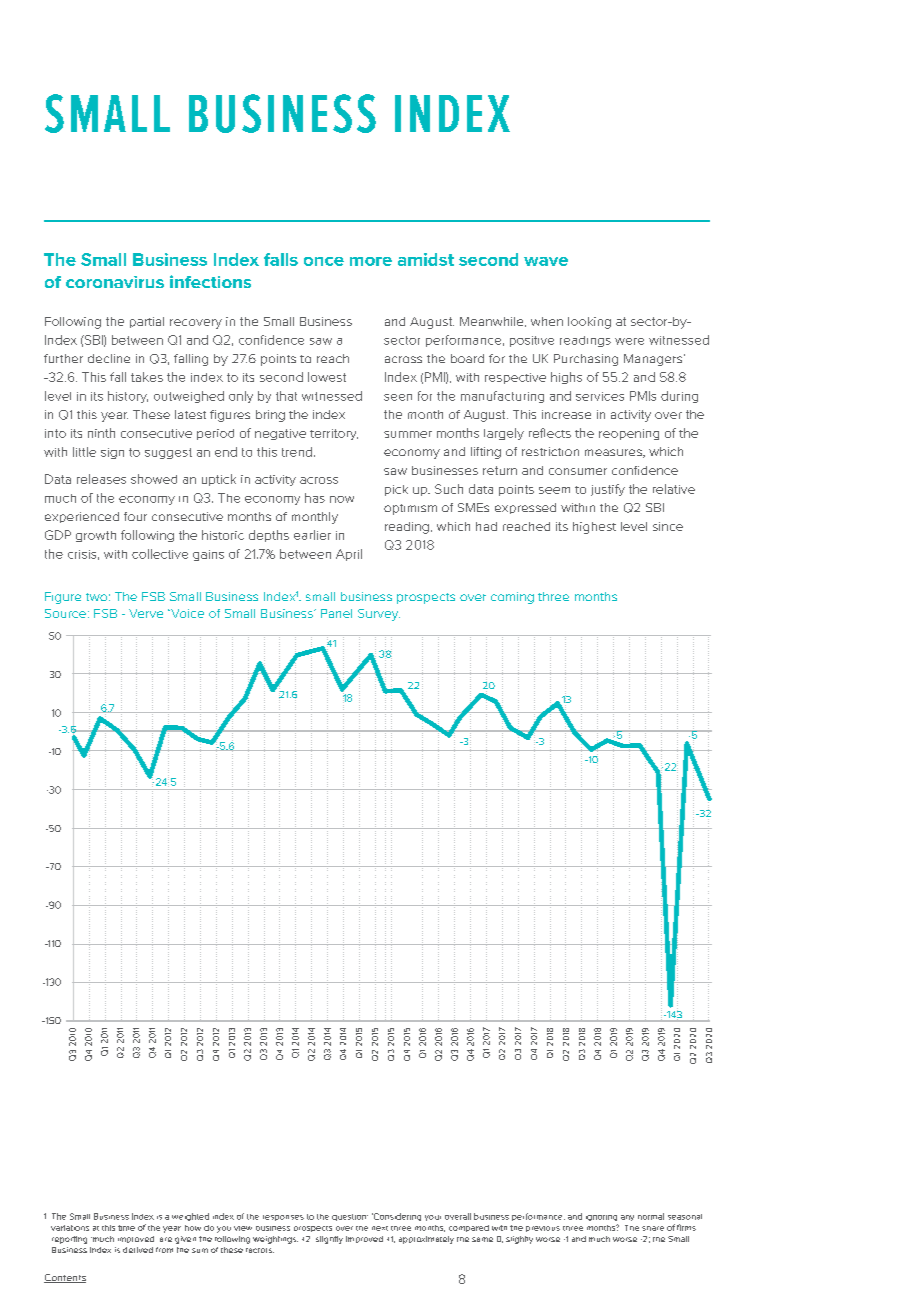 The height and width of the screenshot is (1308, 924). What do you see at coordinates (115, 282) in the screenshot?
I see `coronavirus` at bounding box center [115, 282].
